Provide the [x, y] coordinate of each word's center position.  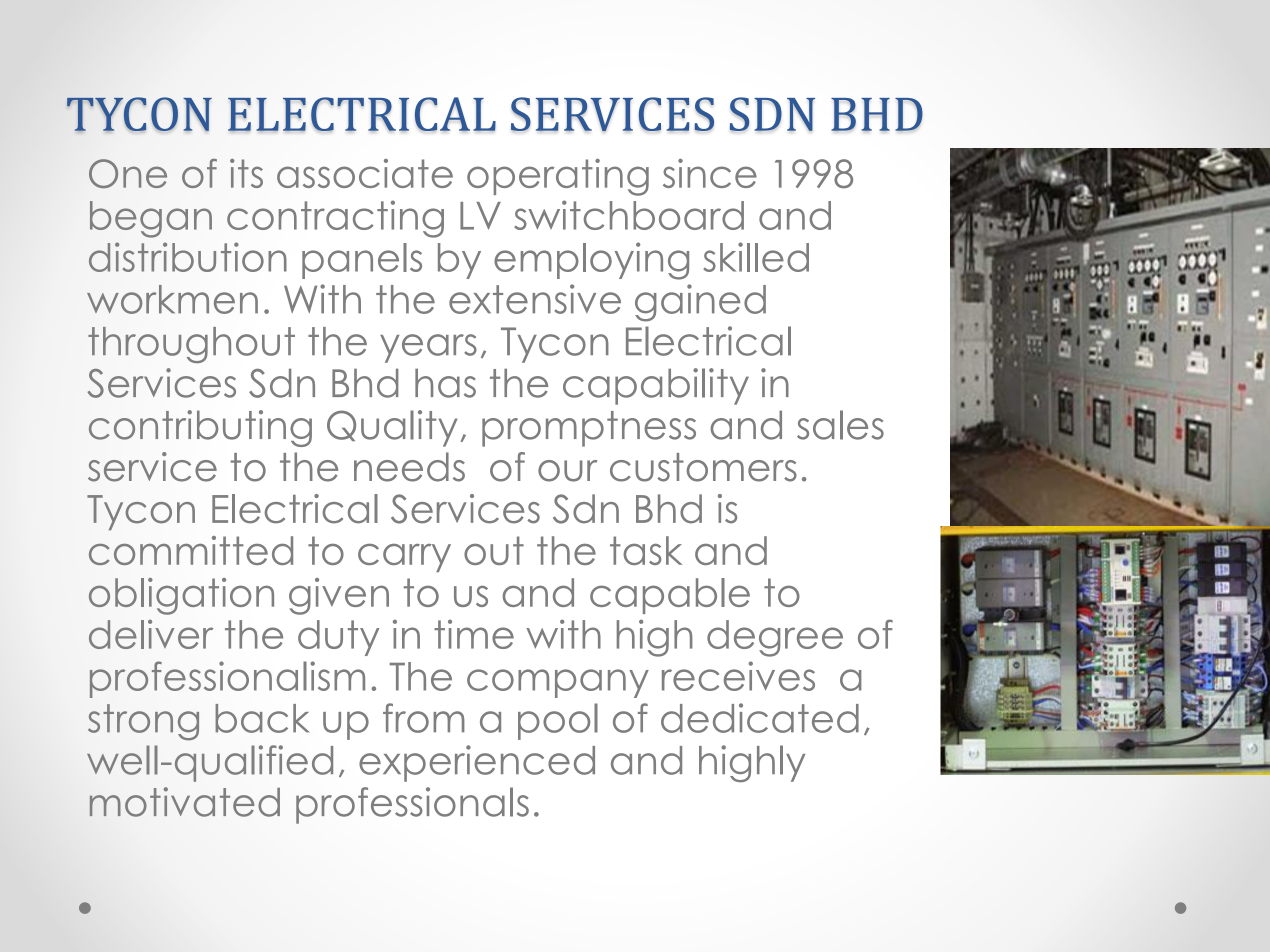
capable [670, 596]
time [474, 634]
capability [656, 386]
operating [558, 177]
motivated [185, 802]
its [246, 173]
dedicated [760, 718]
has [445, 383]
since [710, 173]
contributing [200, 428]
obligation [181, 596]
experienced [477, 763]
